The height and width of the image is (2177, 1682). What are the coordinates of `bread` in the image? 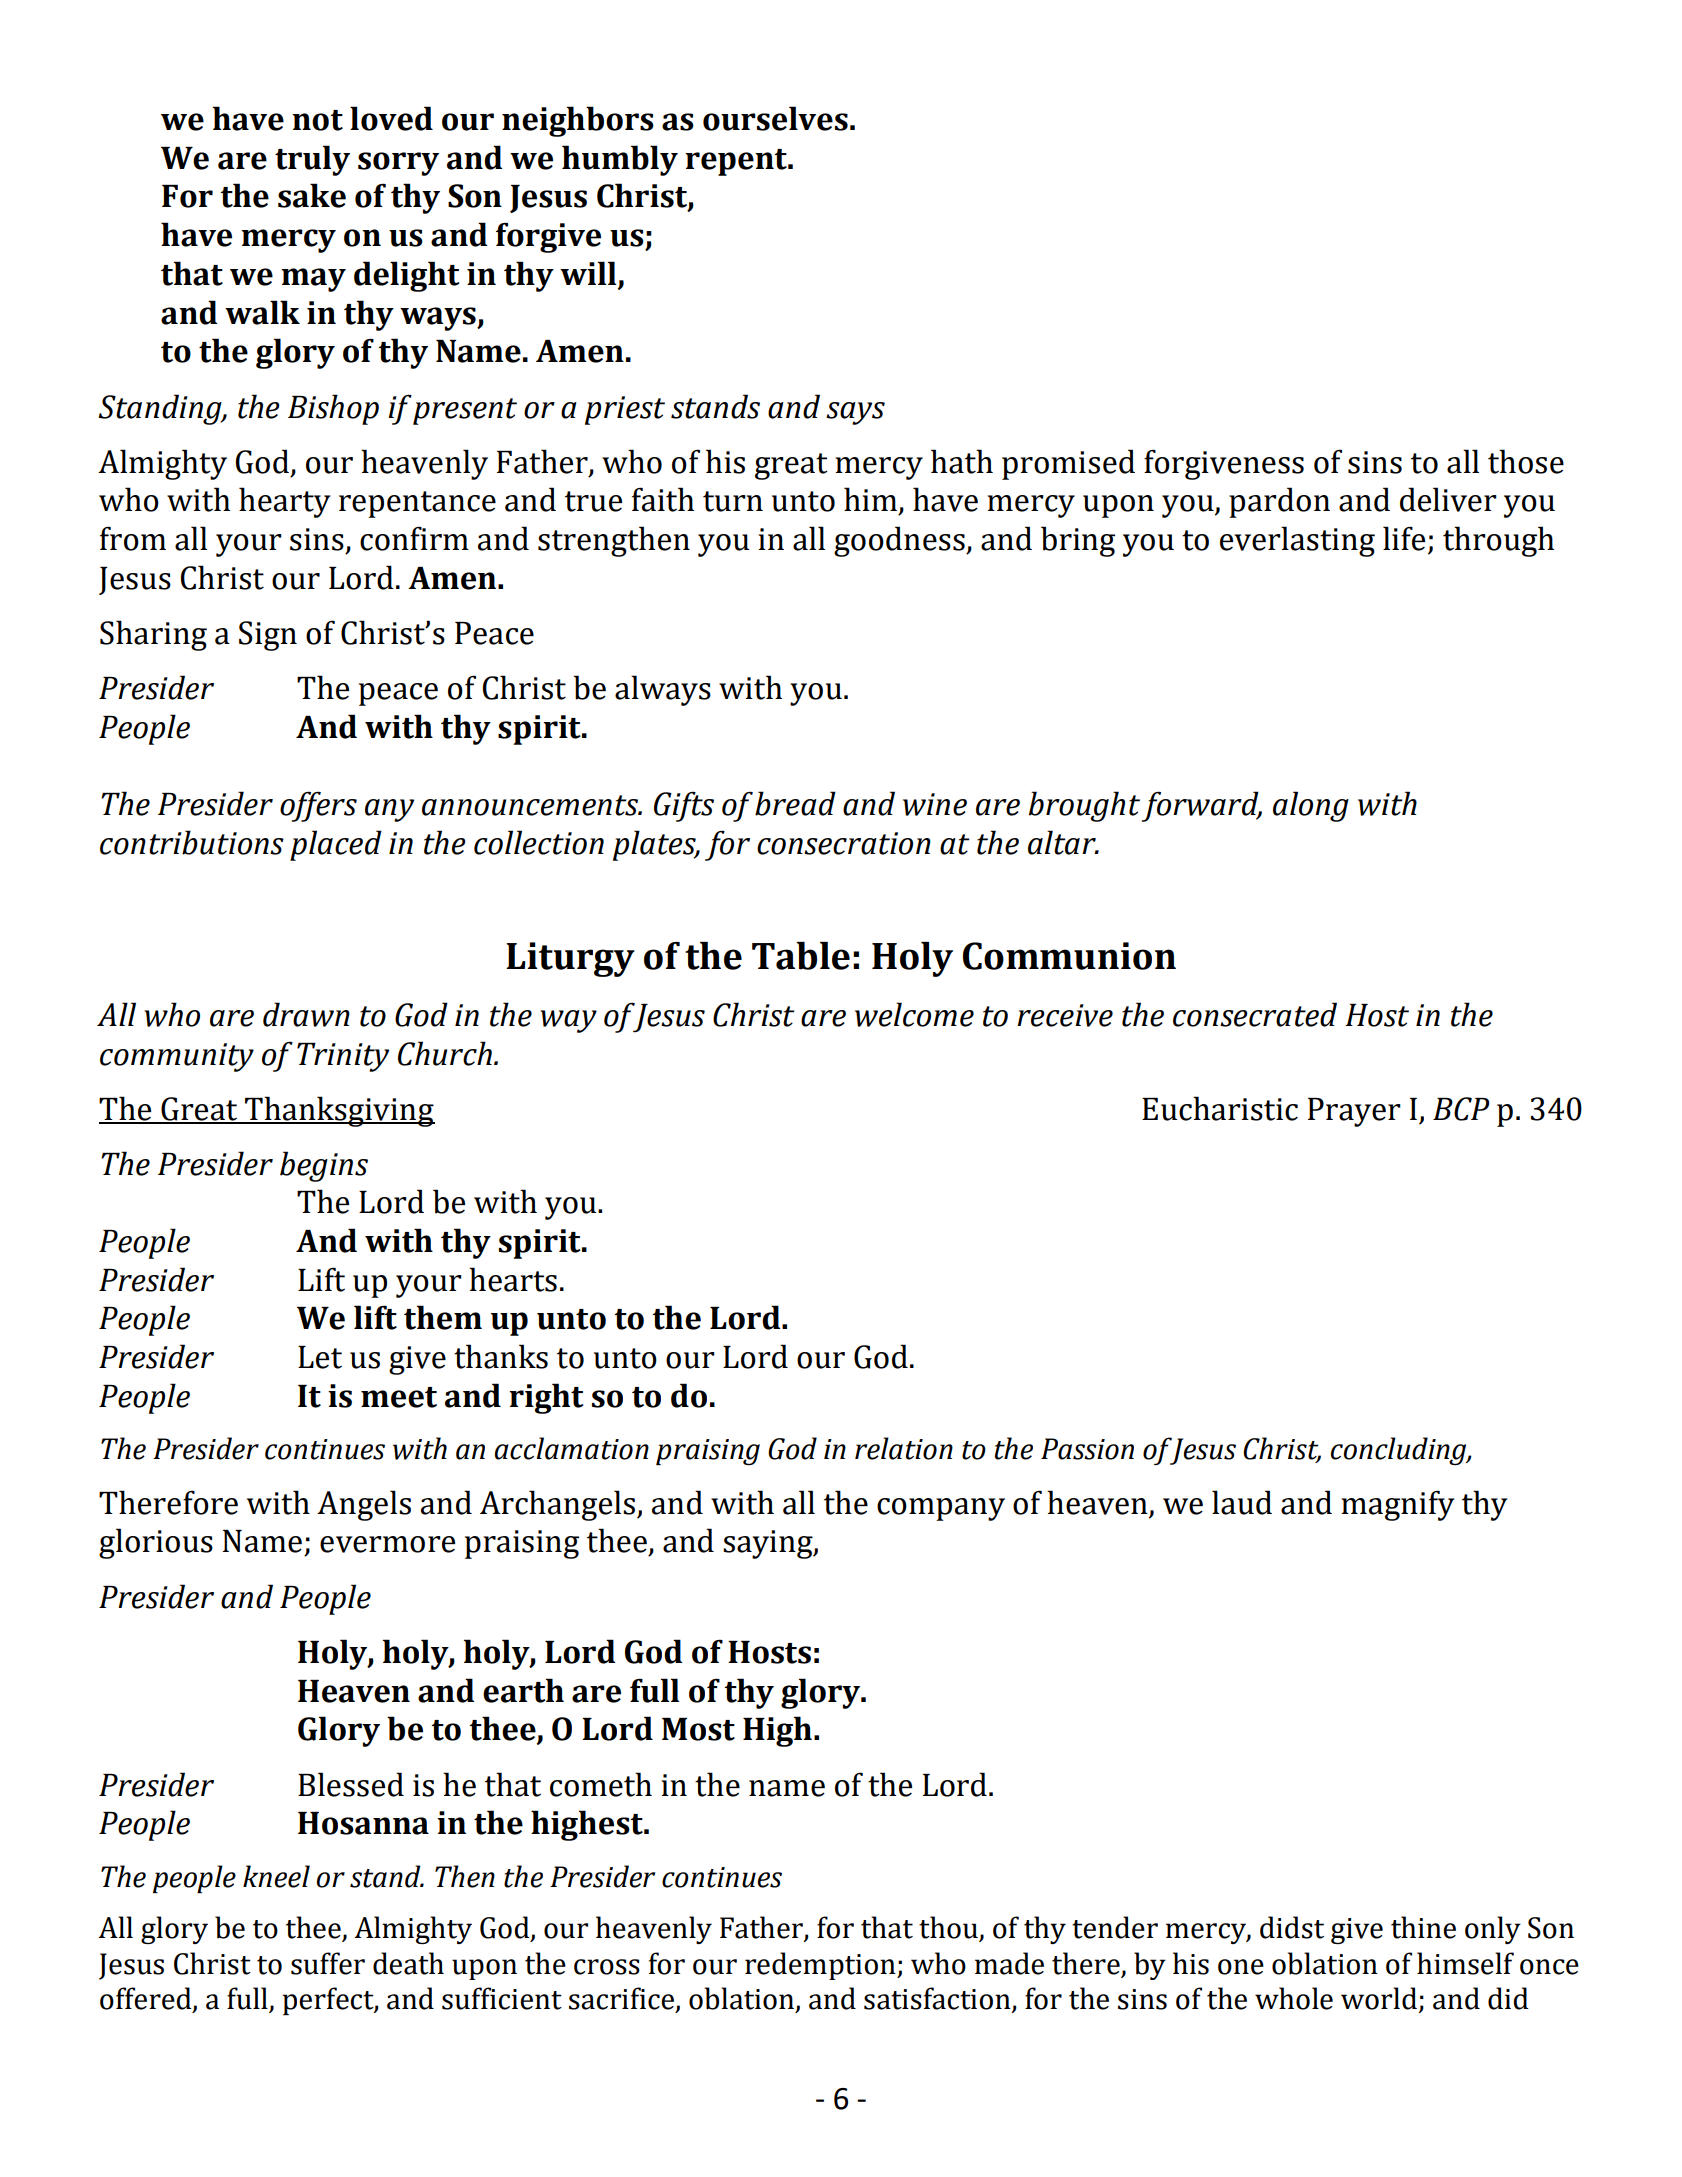 It's located at (795, 803).
